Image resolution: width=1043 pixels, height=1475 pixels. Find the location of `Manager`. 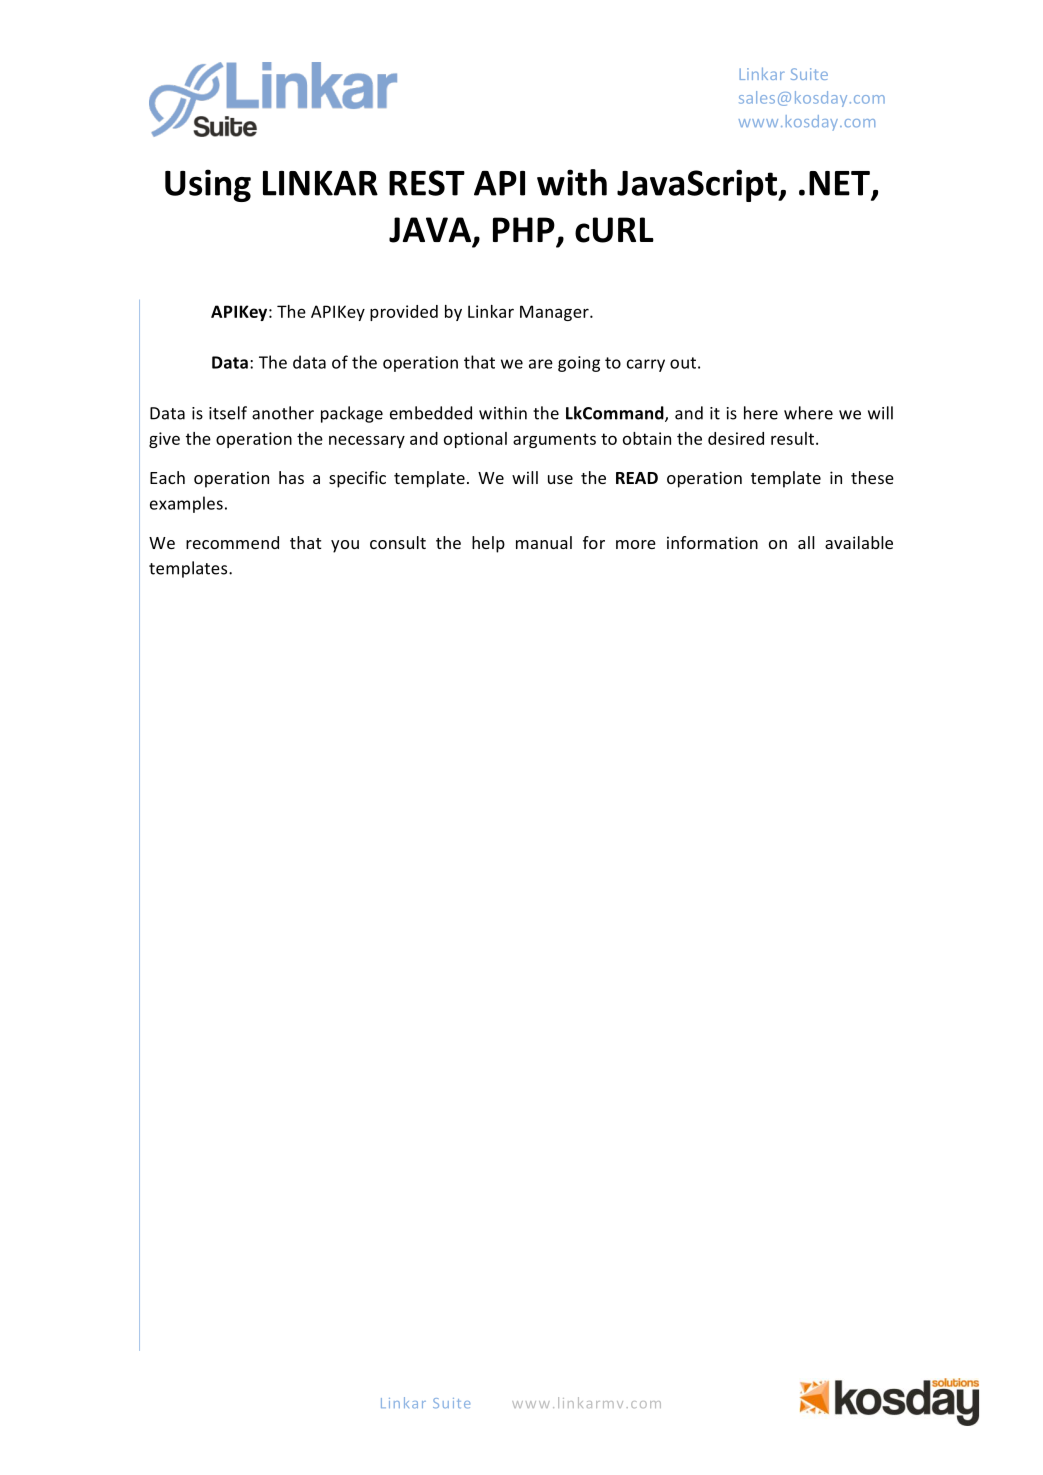

Manager is located at coordinates (555, 313).
